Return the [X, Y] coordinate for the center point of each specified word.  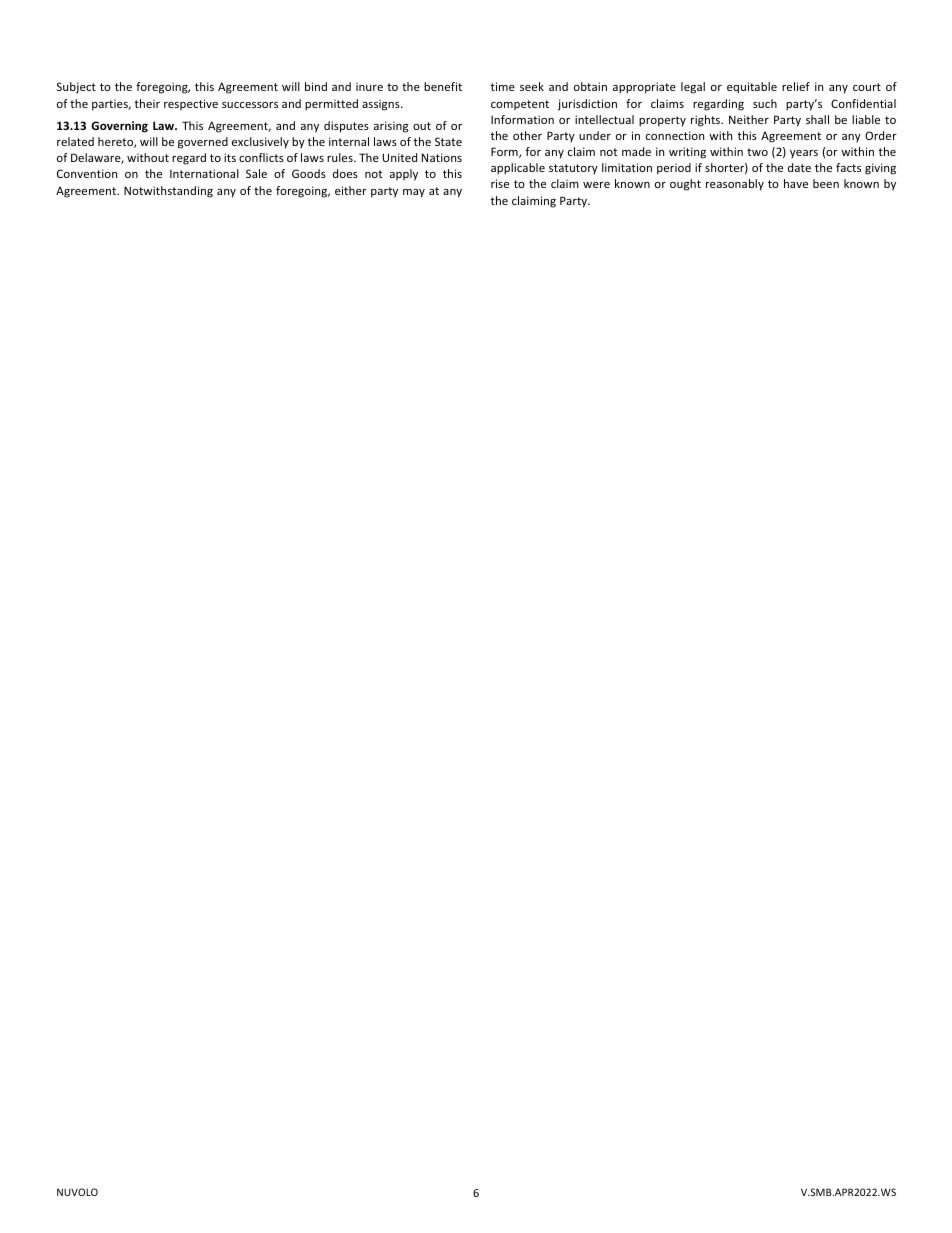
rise [500, 183]
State [448, 141]
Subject [76, 88]
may [414, 193]
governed [203, 143]
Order [881, 135]
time [502, 86]
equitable [752, 88]
